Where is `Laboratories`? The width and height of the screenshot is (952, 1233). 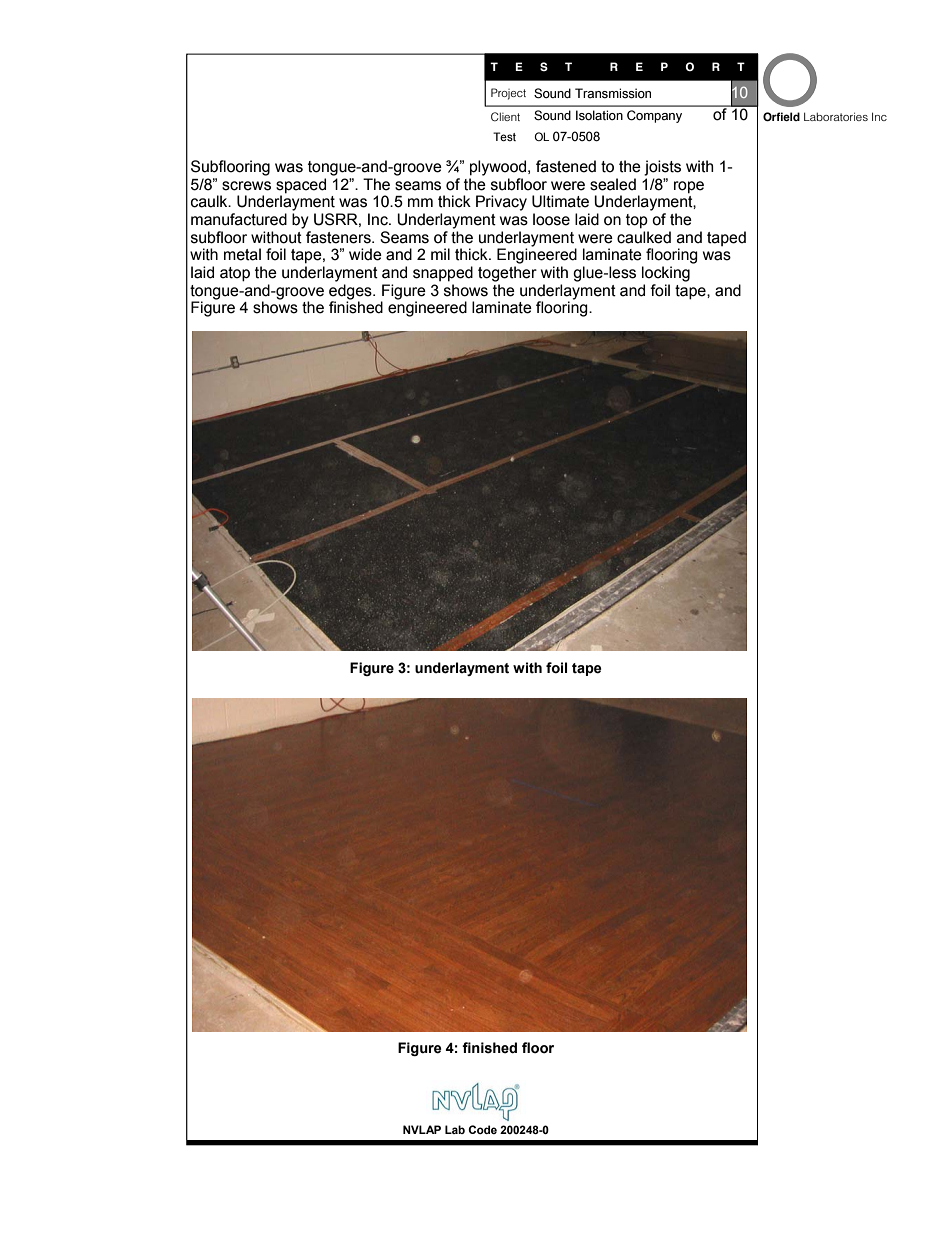 Laboratories is located at coordinates (836, 116).
